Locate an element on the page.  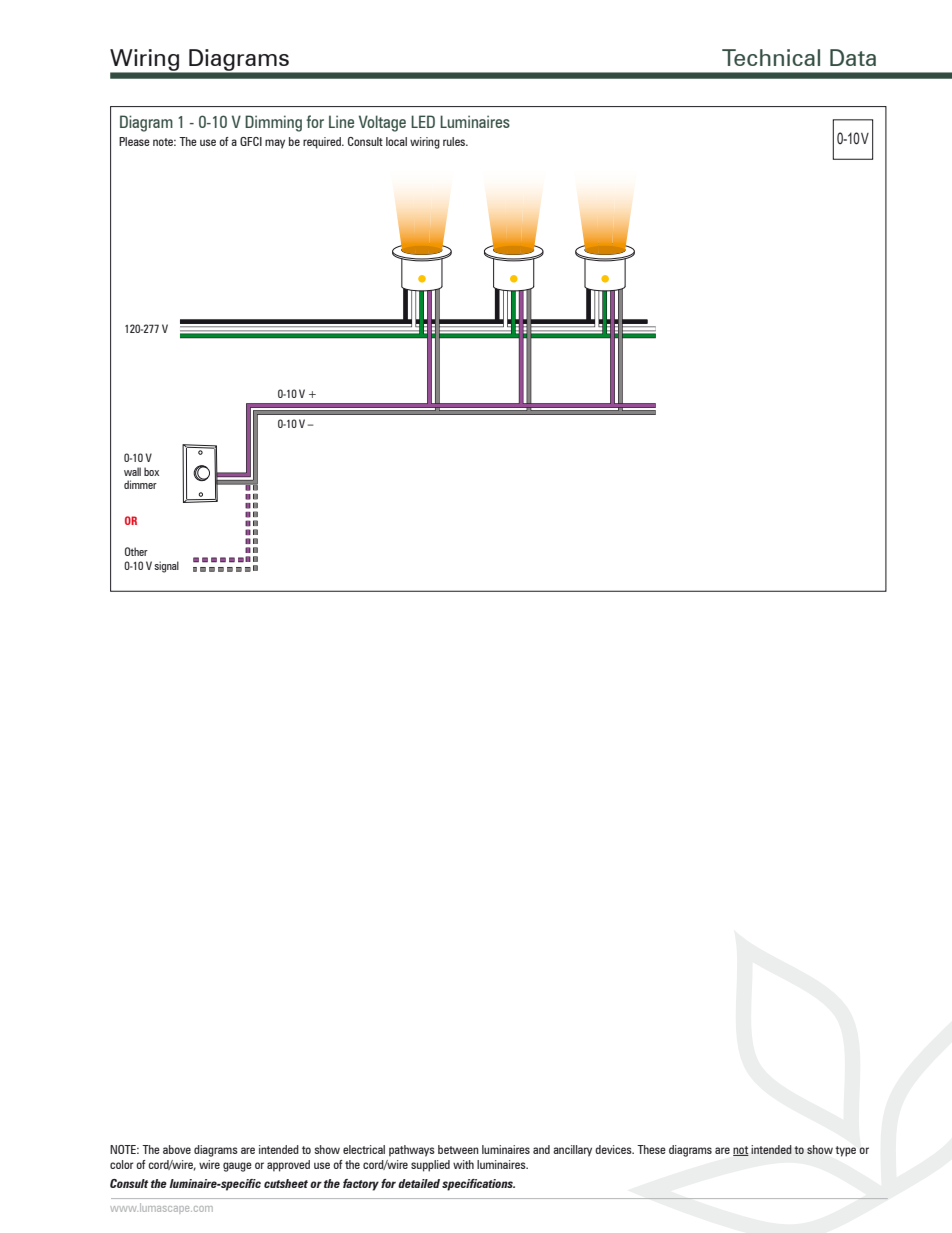
above is located at coordinates (177, 1149).
